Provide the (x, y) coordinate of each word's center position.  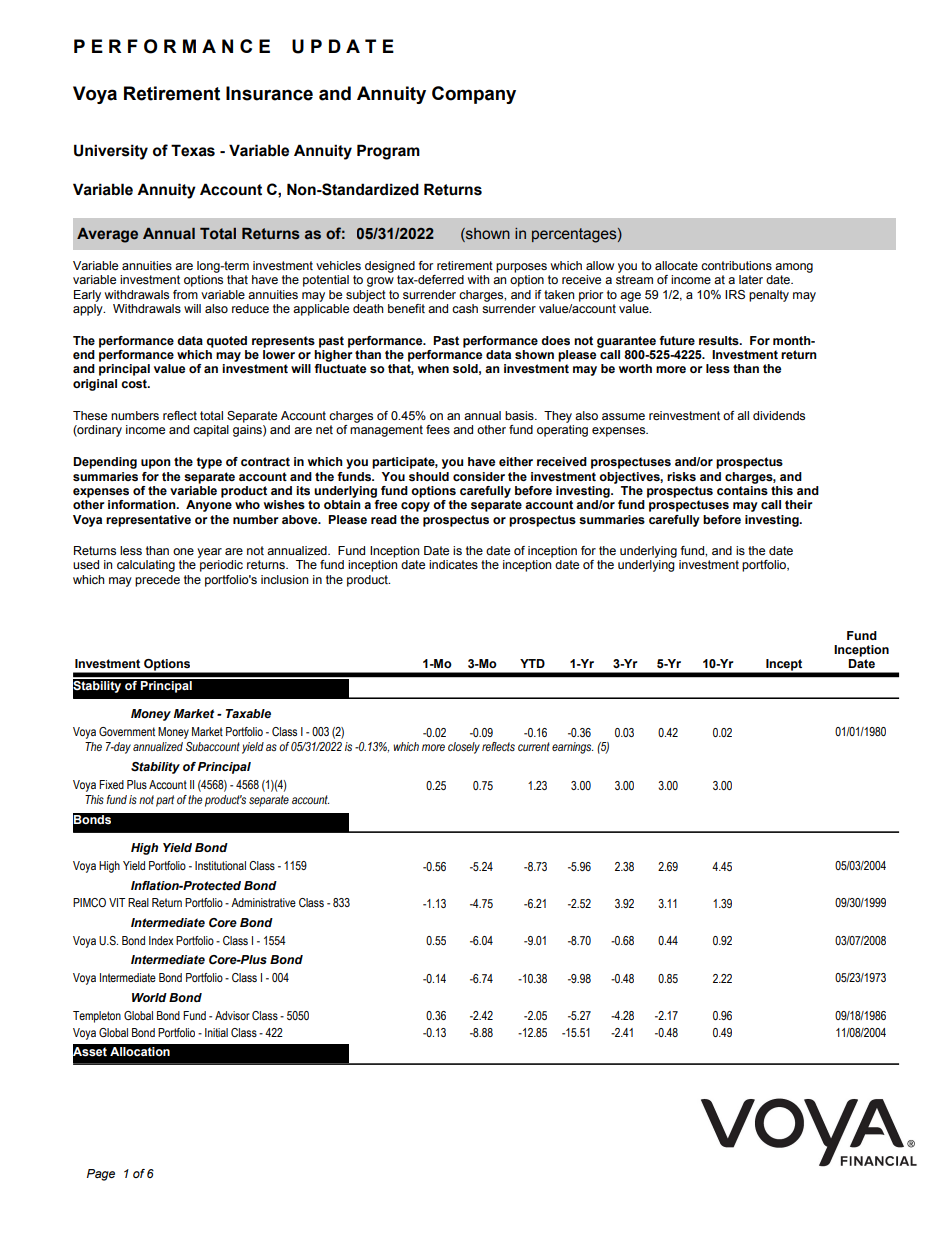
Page (101, 1175)
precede (157, 581)
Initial (216, 1032)
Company (474, 95)
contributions (736, 265)
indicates (453, 564)
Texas (193, 150)
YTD (532, 663)
